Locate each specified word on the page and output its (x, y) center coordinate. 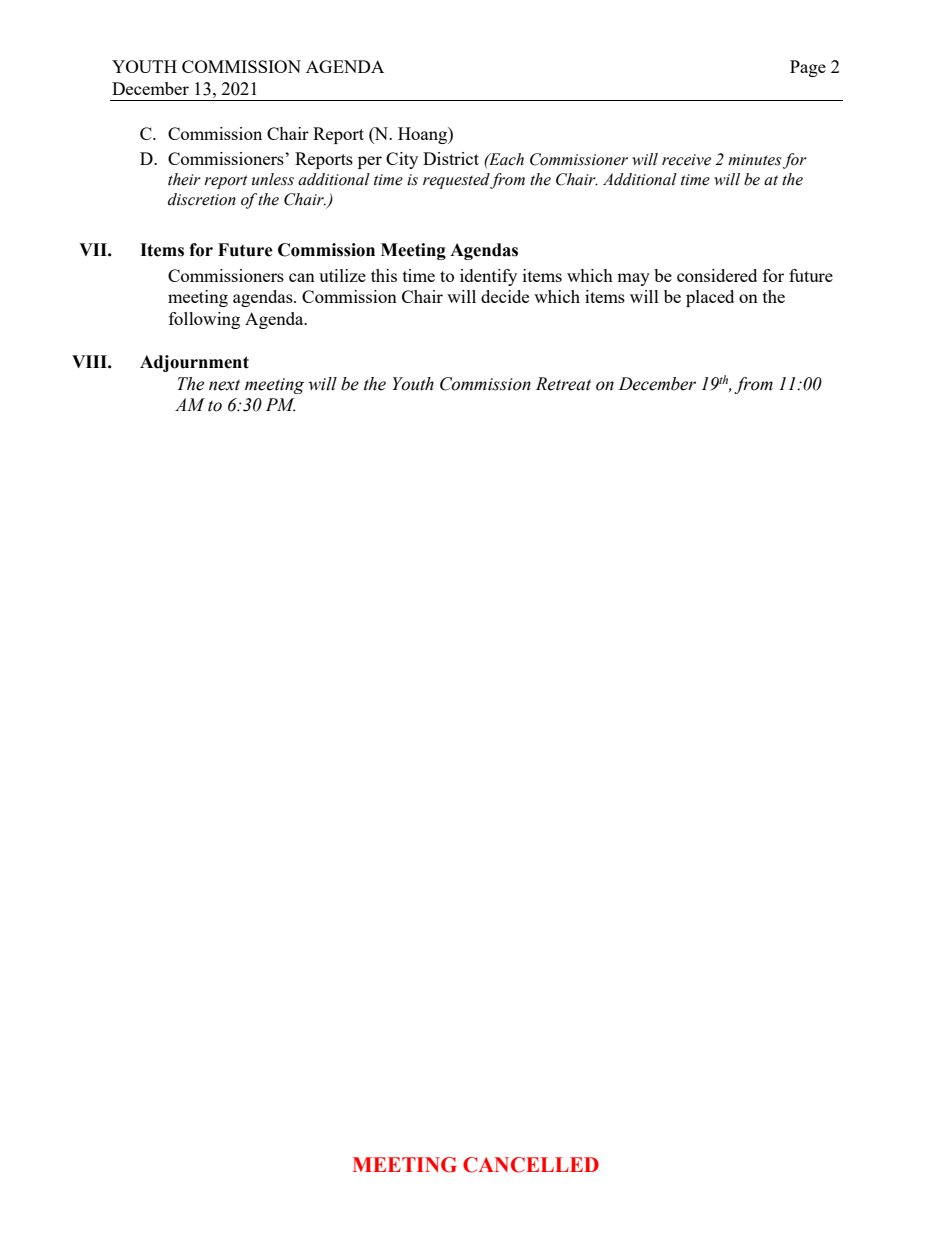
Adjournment (194, 363)
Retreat (563, 384)
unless (273, 179)
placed (710, 298)
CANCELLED (531, 1165)
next (224, 385)
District (451, 158)
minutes (754, 160)
